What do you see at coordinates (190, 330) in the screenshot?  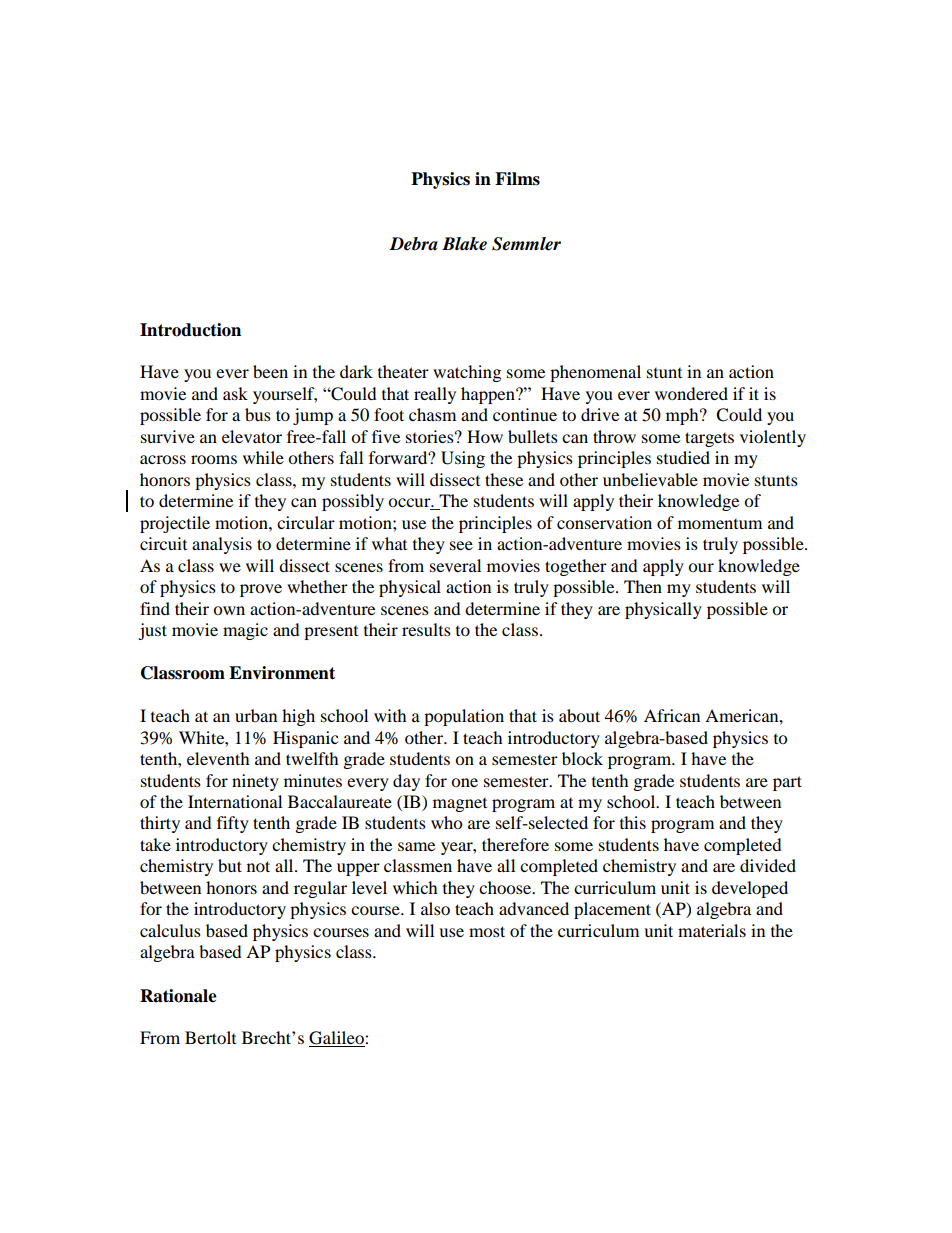 I see `Introduction` at bounding box center [190, 330].
